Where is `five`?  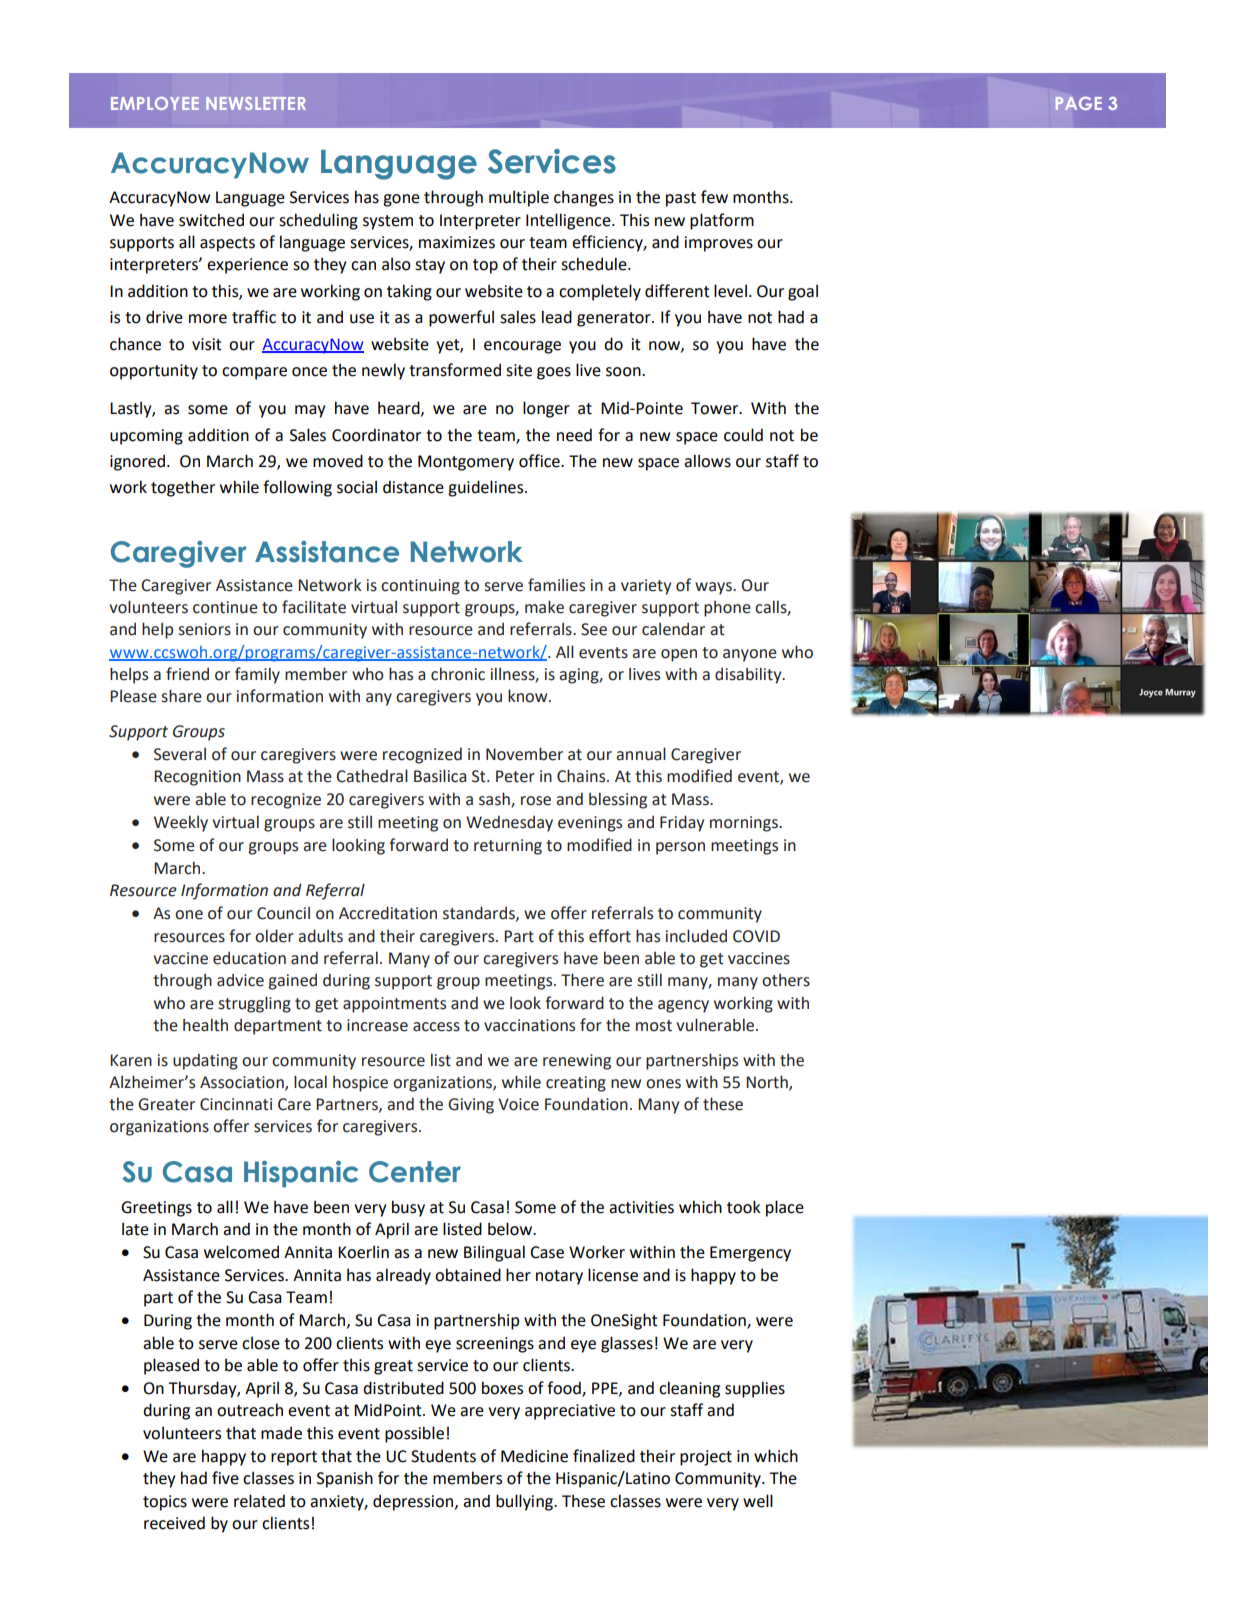 five is located at coordinates (225, 1478).
